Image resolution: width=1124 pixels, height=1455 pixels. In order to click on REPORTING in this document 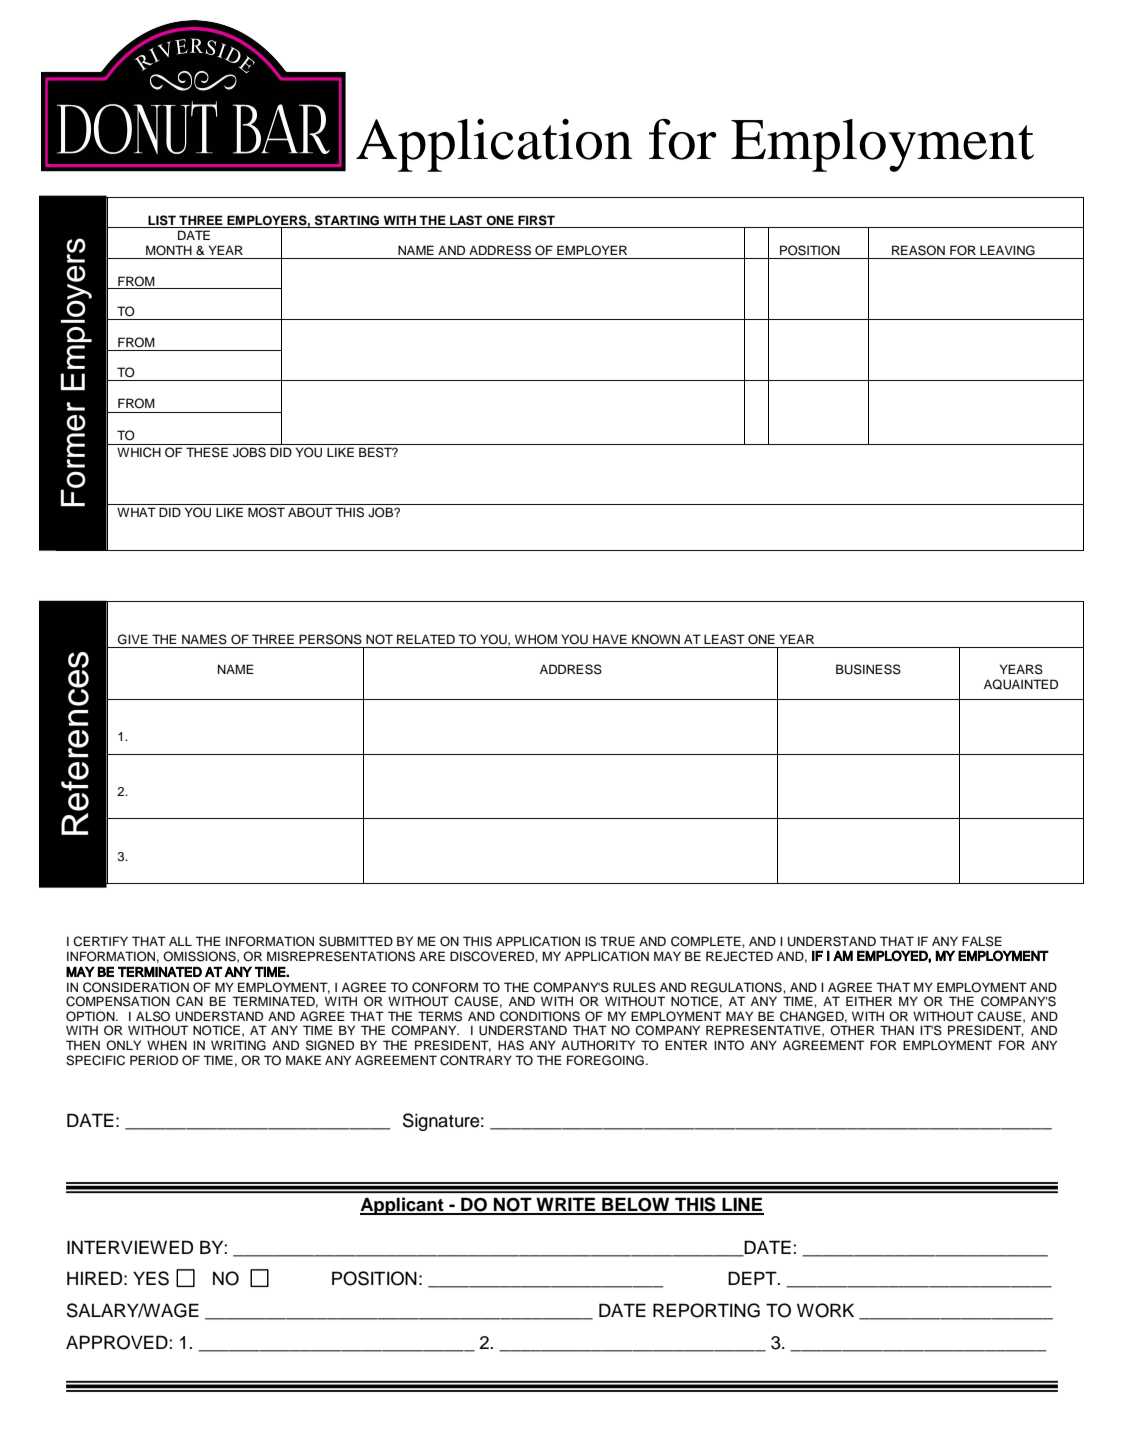, I will do `click(706, 1310)`.
